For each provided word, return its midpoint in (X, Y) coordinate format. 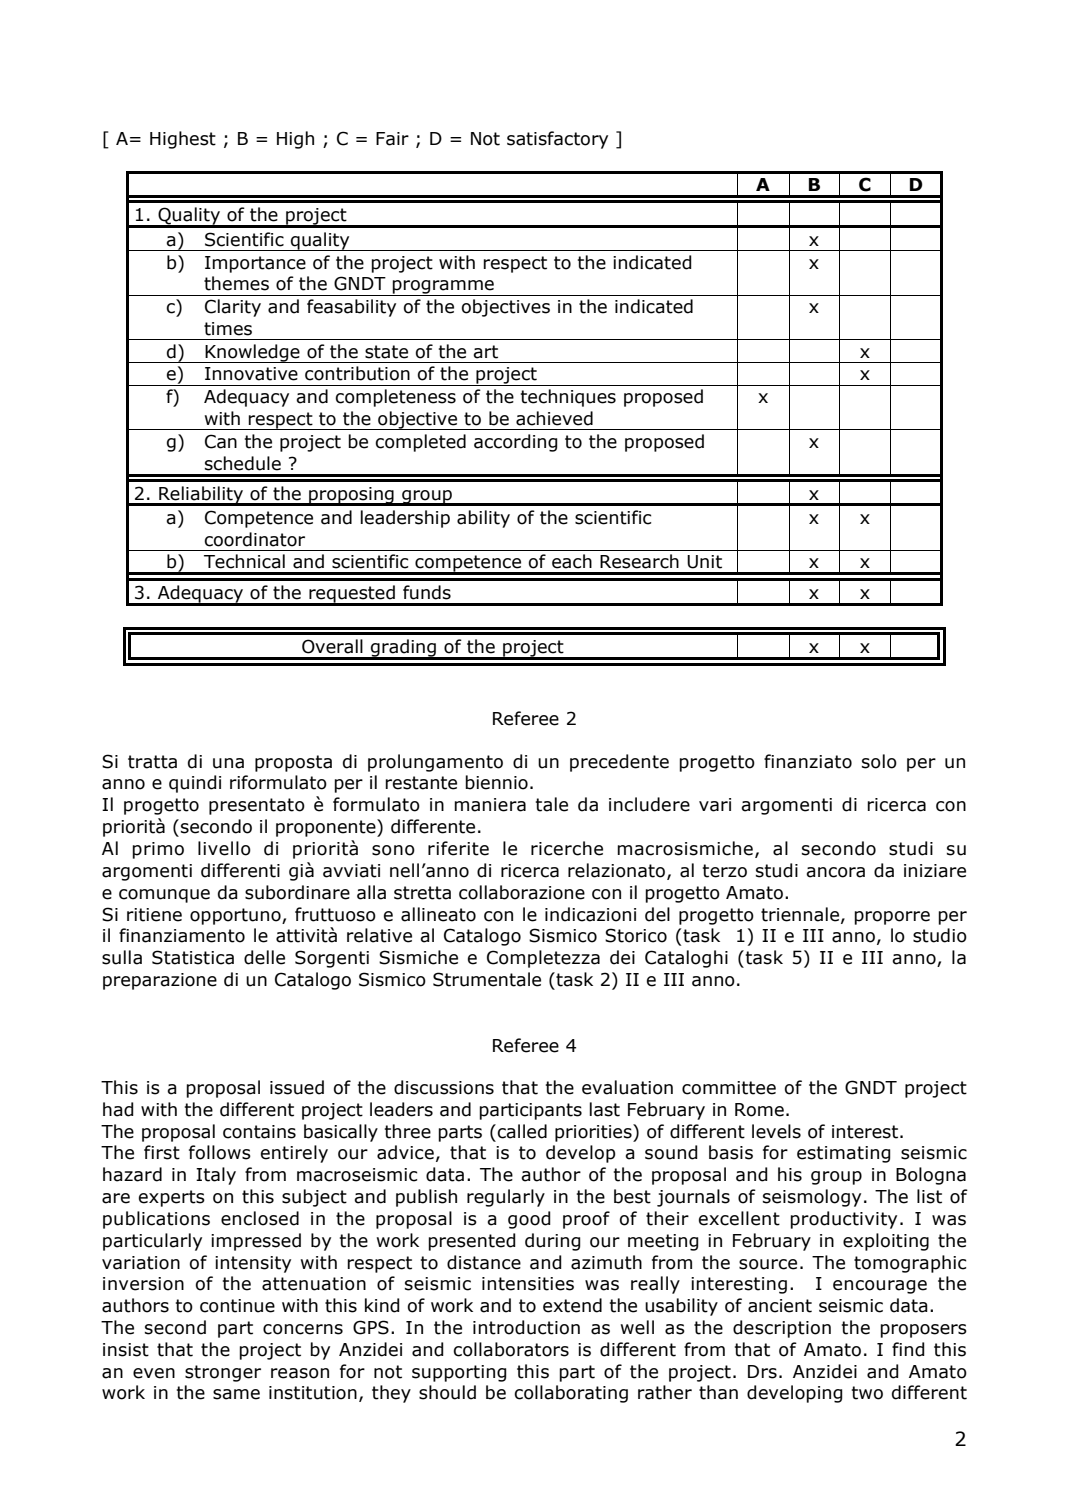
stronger (223, 1373)
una (228, 763)
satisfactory (557, 140)
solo (879, 761)
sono (393, 850)
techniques (568, 398)
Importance (255, 264)
